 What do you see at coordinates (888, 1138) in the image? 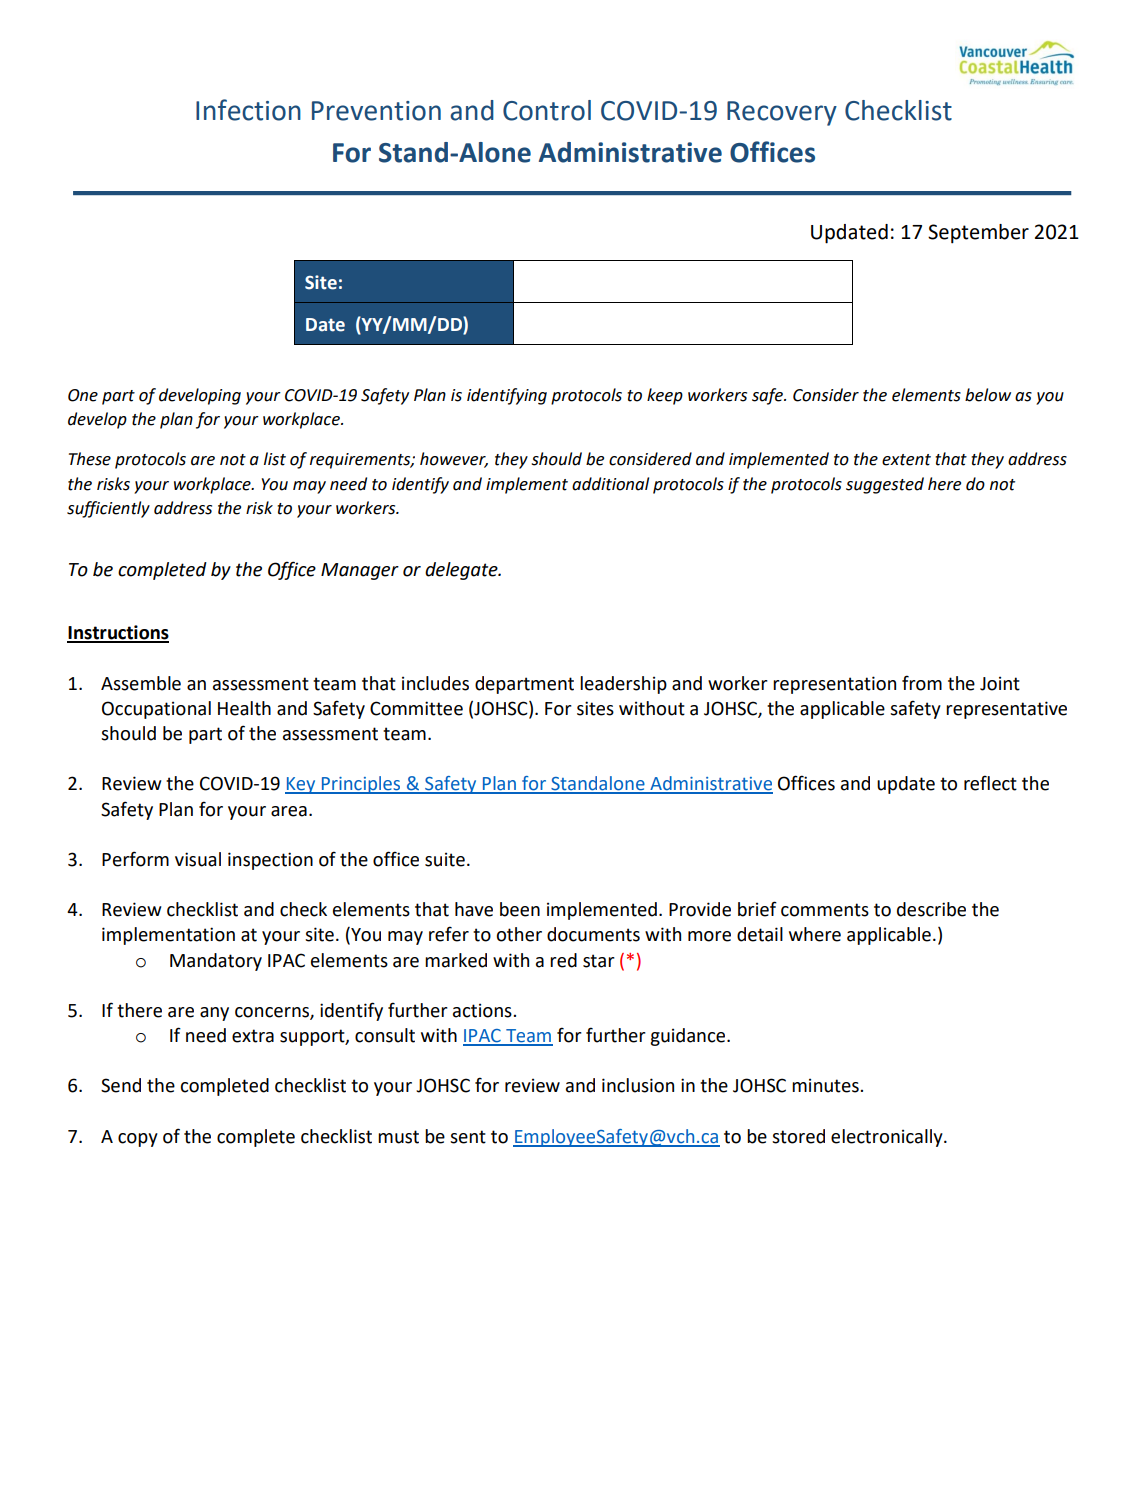
I see `electronically` at bounding box center [888, 1138].
